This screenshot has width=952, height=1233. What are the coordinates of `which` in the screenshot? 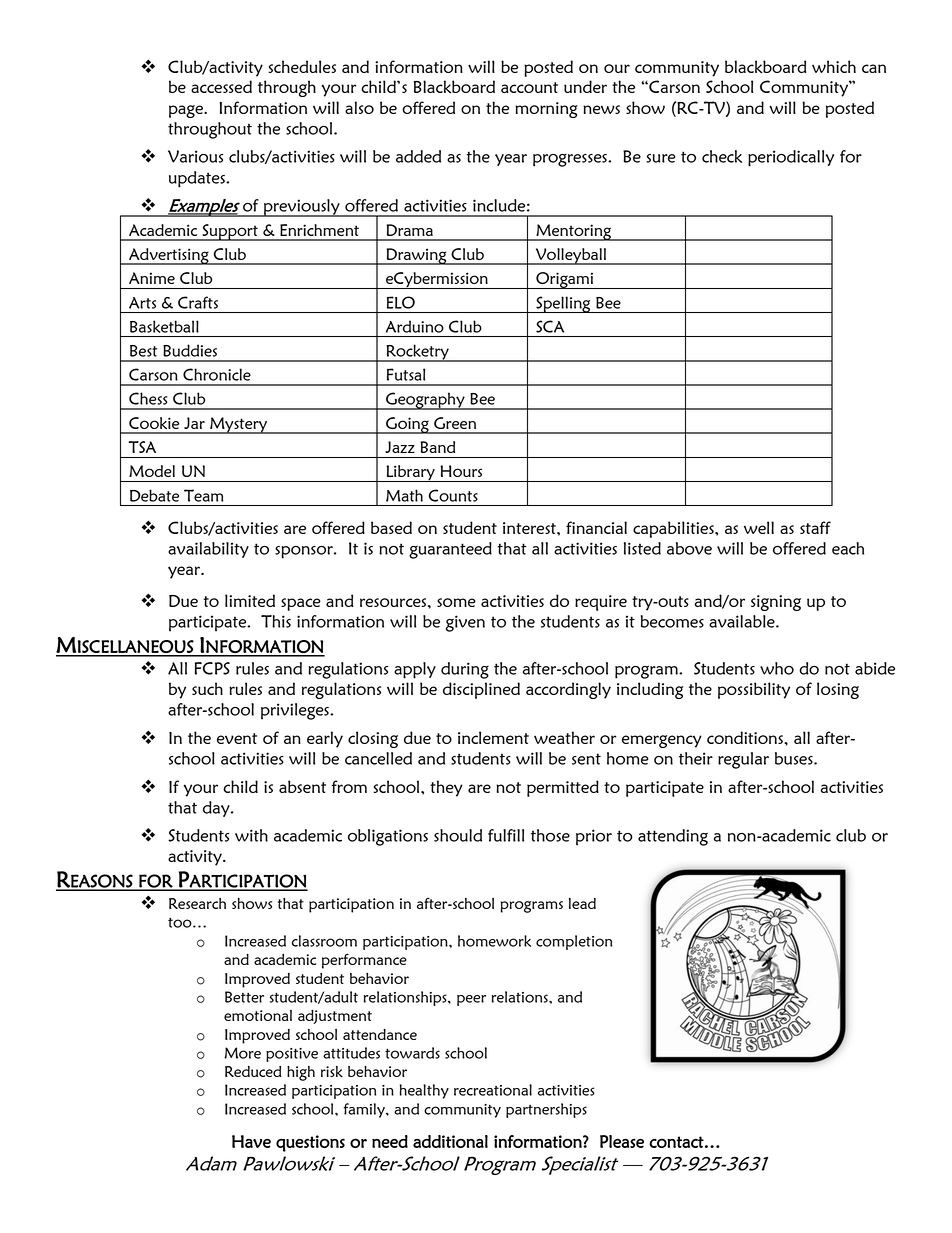 It's located at (834, 66).
